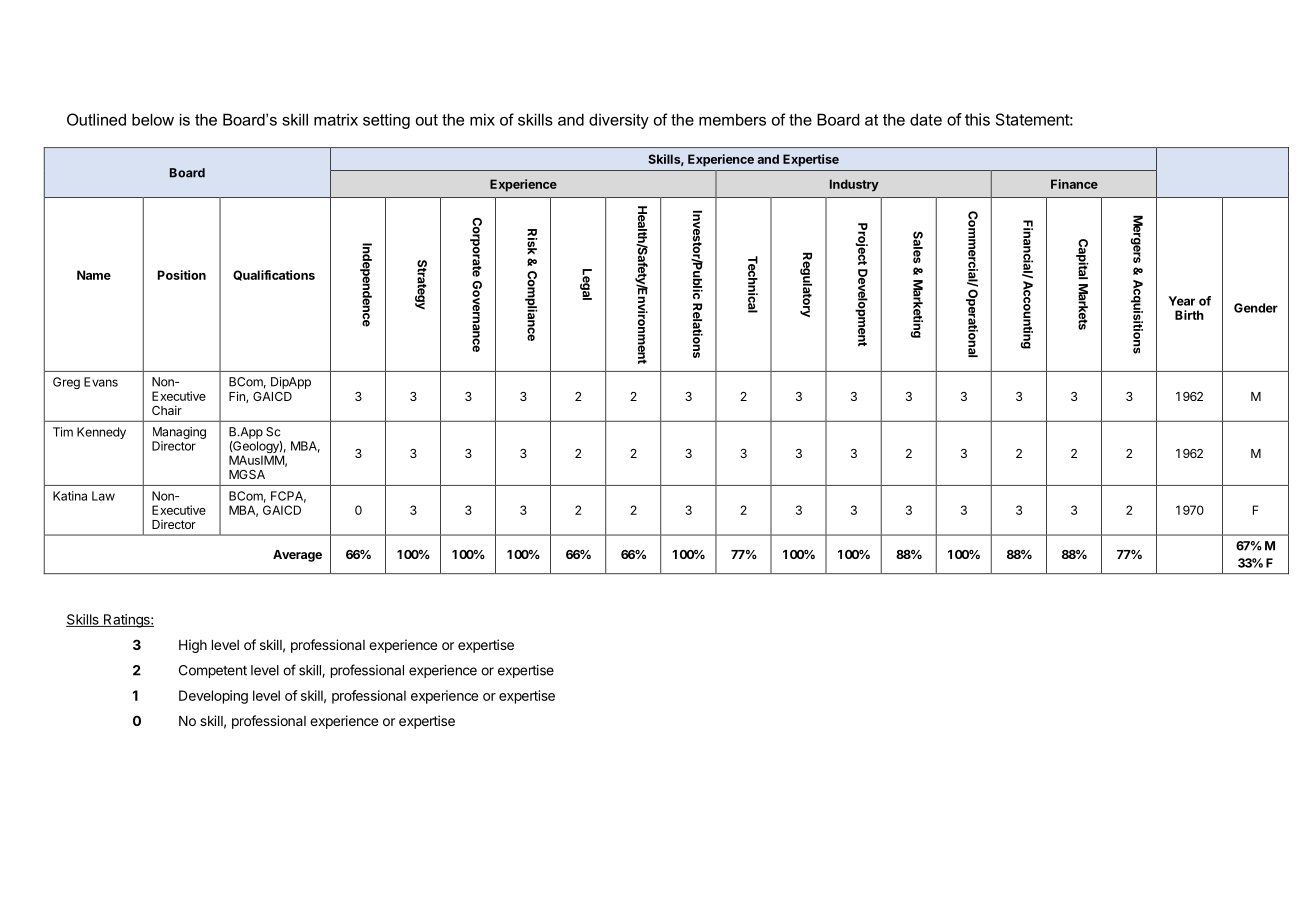 Image resolution: width=1308 pixels, height=924 pixels. What do you see at coordinates (213, 671) in the screenshot?
I see `Competent` at bounding box center [213, 671].
